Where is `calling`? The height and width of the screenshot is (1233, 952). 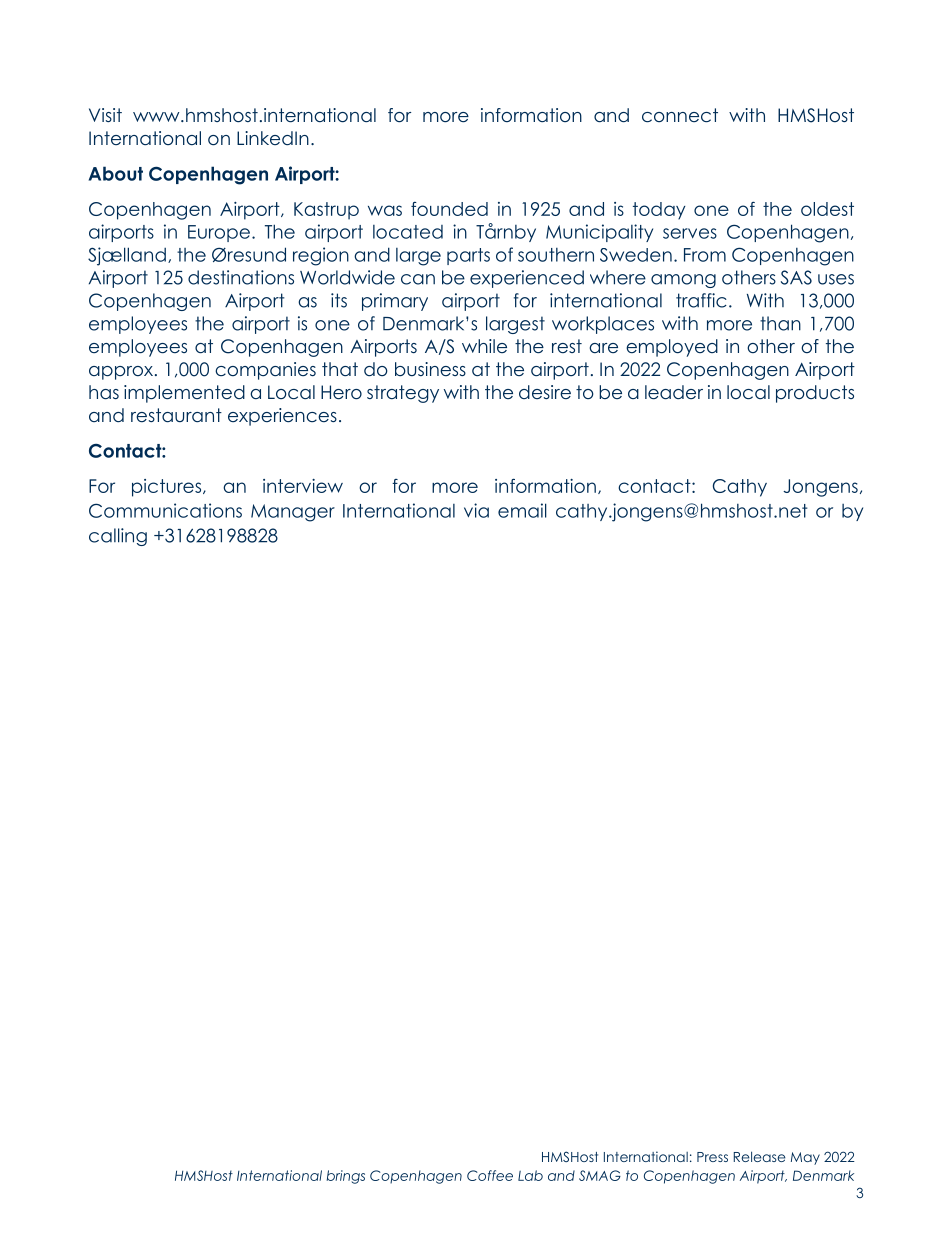
calling is located at coordinates (118, 537).
